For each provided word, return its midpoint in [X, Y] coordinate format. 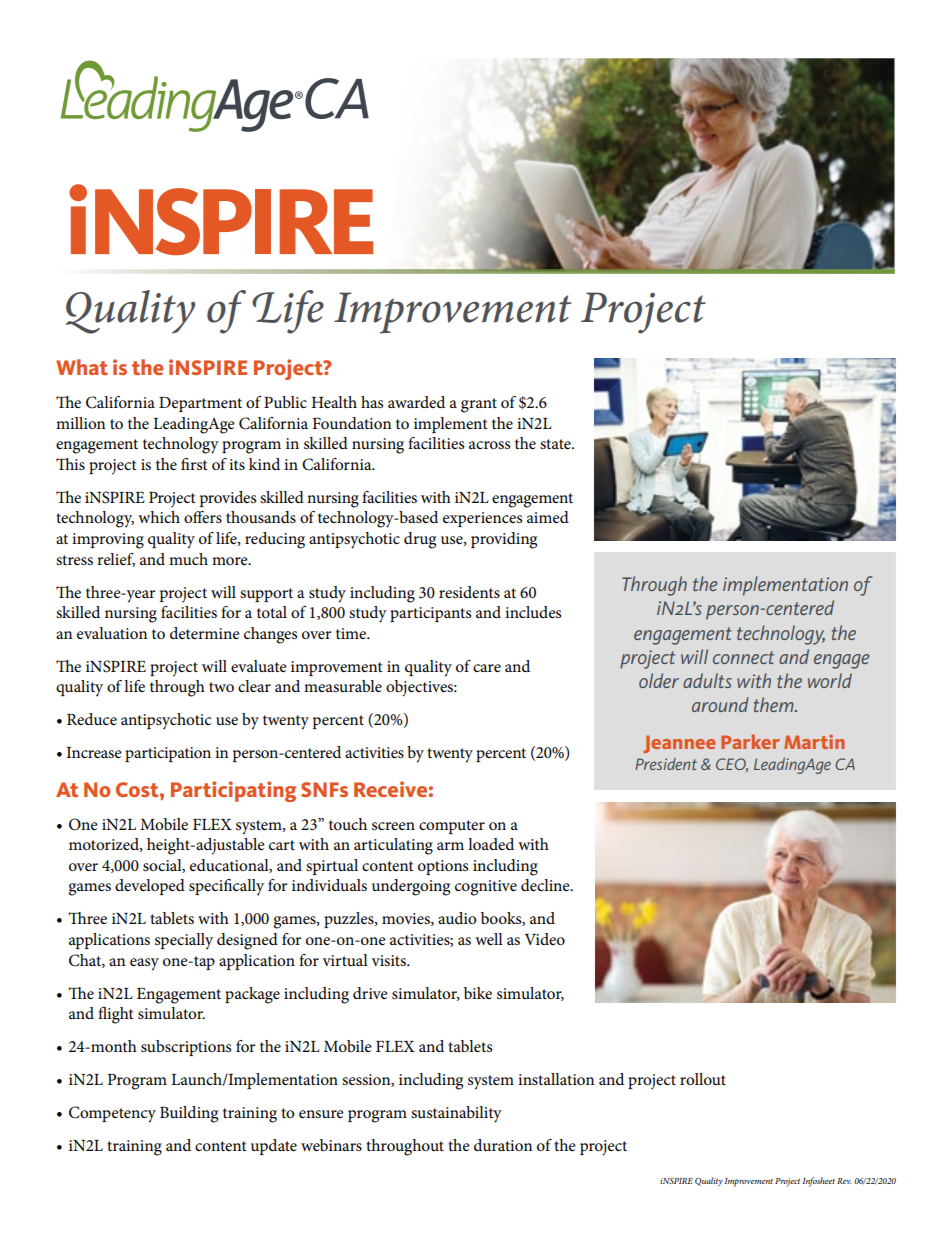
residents [469, 592]
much [188, 559]
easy [144, 964]
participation [168, 754]
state [556, 444]
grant [479, 405]
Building [189, 1114]
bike [478, 993]
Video [545, 939]
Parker [750, 741]
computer [452, 827]
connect [743, 657]
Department [200, 404]
